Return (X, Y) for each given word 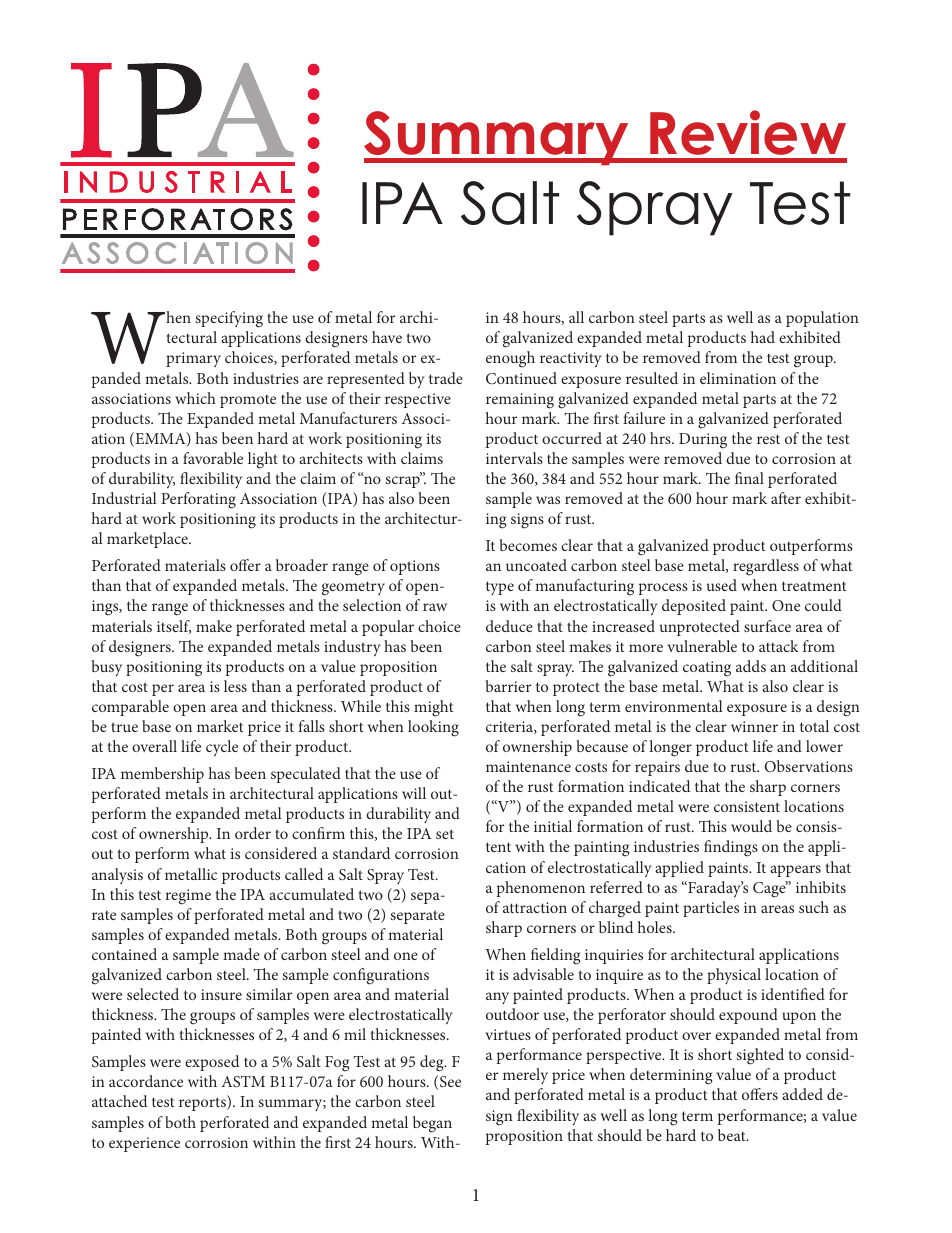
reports (203, 1104)
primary (193, 359)
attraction (535, 907)
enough (510, 359)
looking (433, 728)
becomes (528, 545)
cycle (222, 748)
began (432, 1124)
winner (754, 726)
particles (711, 909)
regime (188, 897)
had (763, 337)
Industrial (124, 498)
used (722, 585)
